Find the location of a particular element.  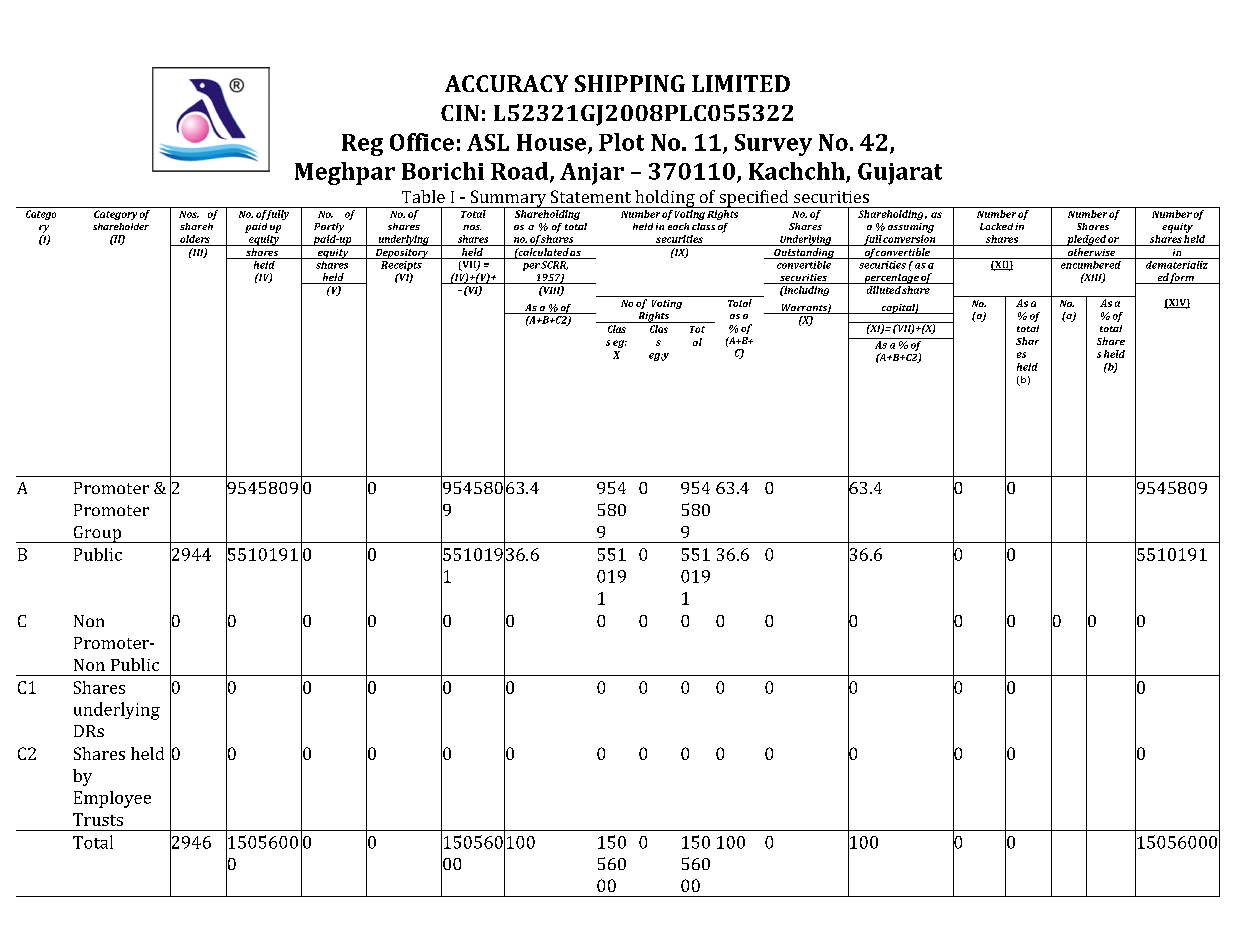

Gujarat is located at coordinates (900, 174).
